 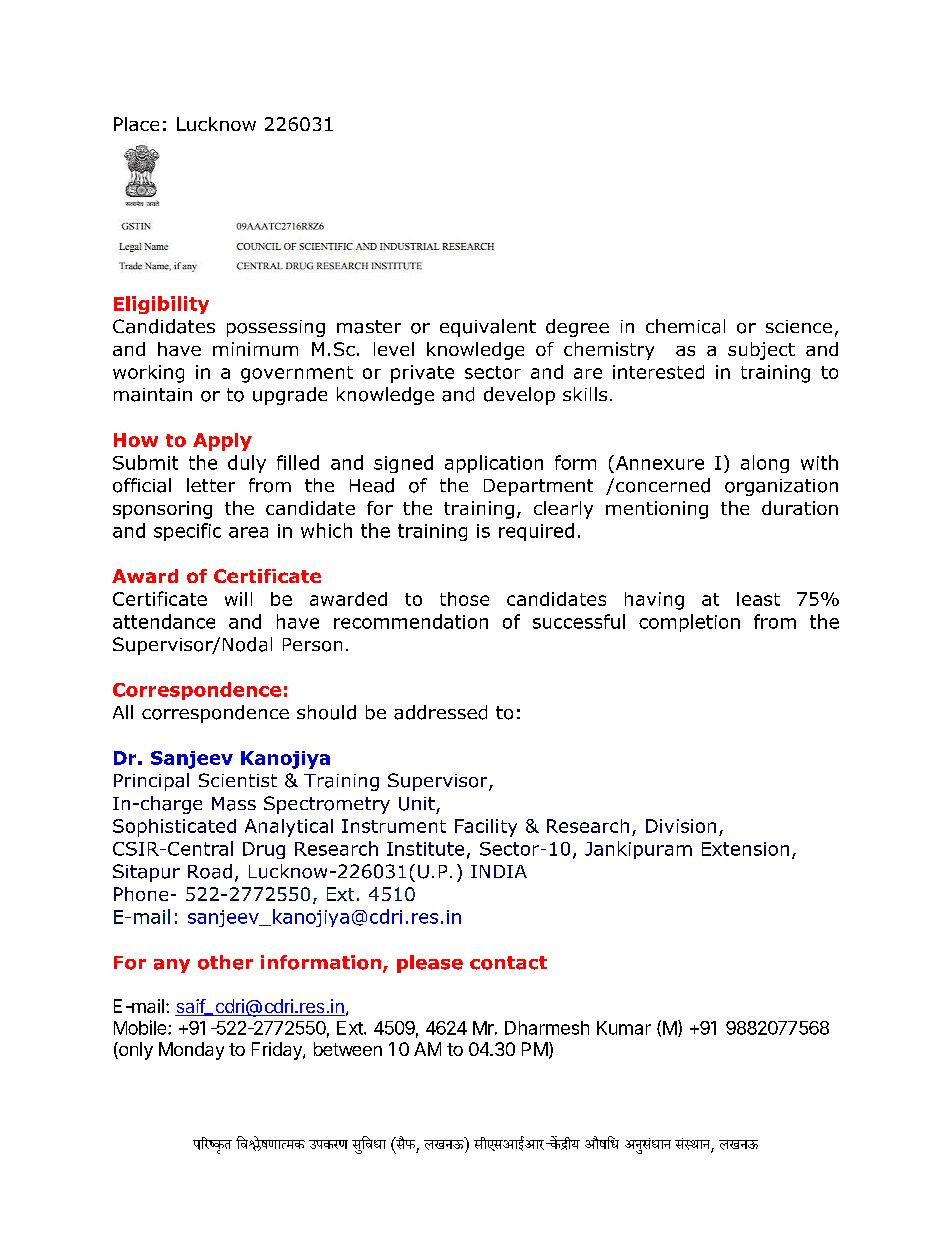 What do you see at coordinates (494, 464) in the image?
I see `application` at bounding box center [494, 464].
